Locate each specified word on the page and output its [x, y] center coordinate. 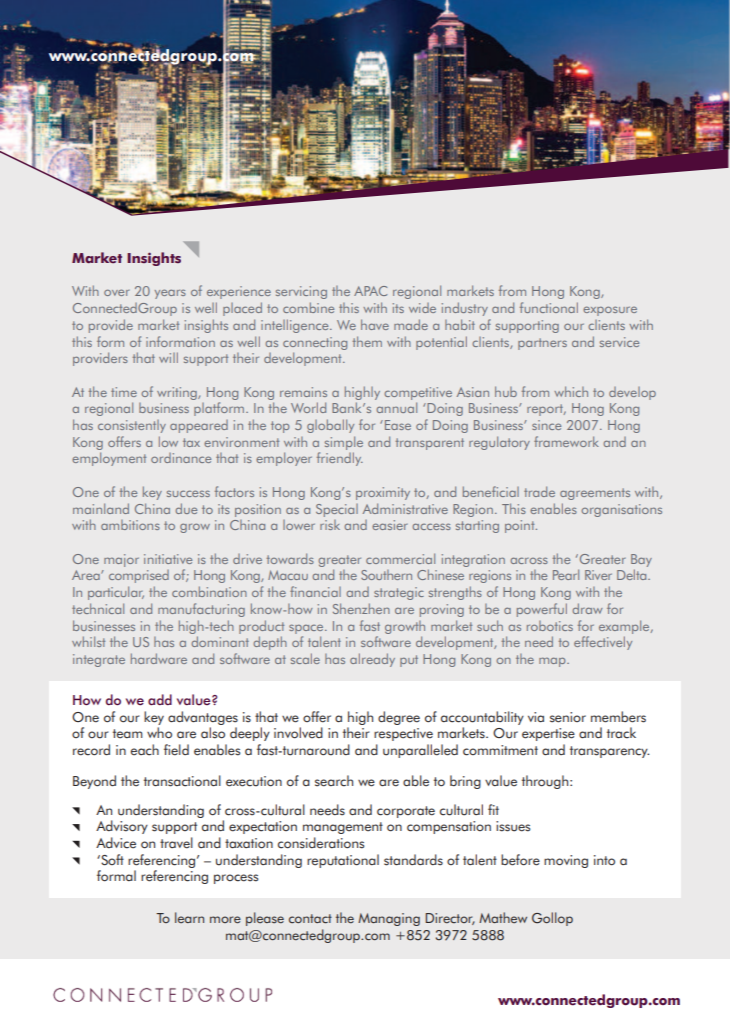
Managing [389, 919]
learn [189, 917]
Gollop [552, 919]
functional [549, 307]
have [375, 324]
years [170, 294]
